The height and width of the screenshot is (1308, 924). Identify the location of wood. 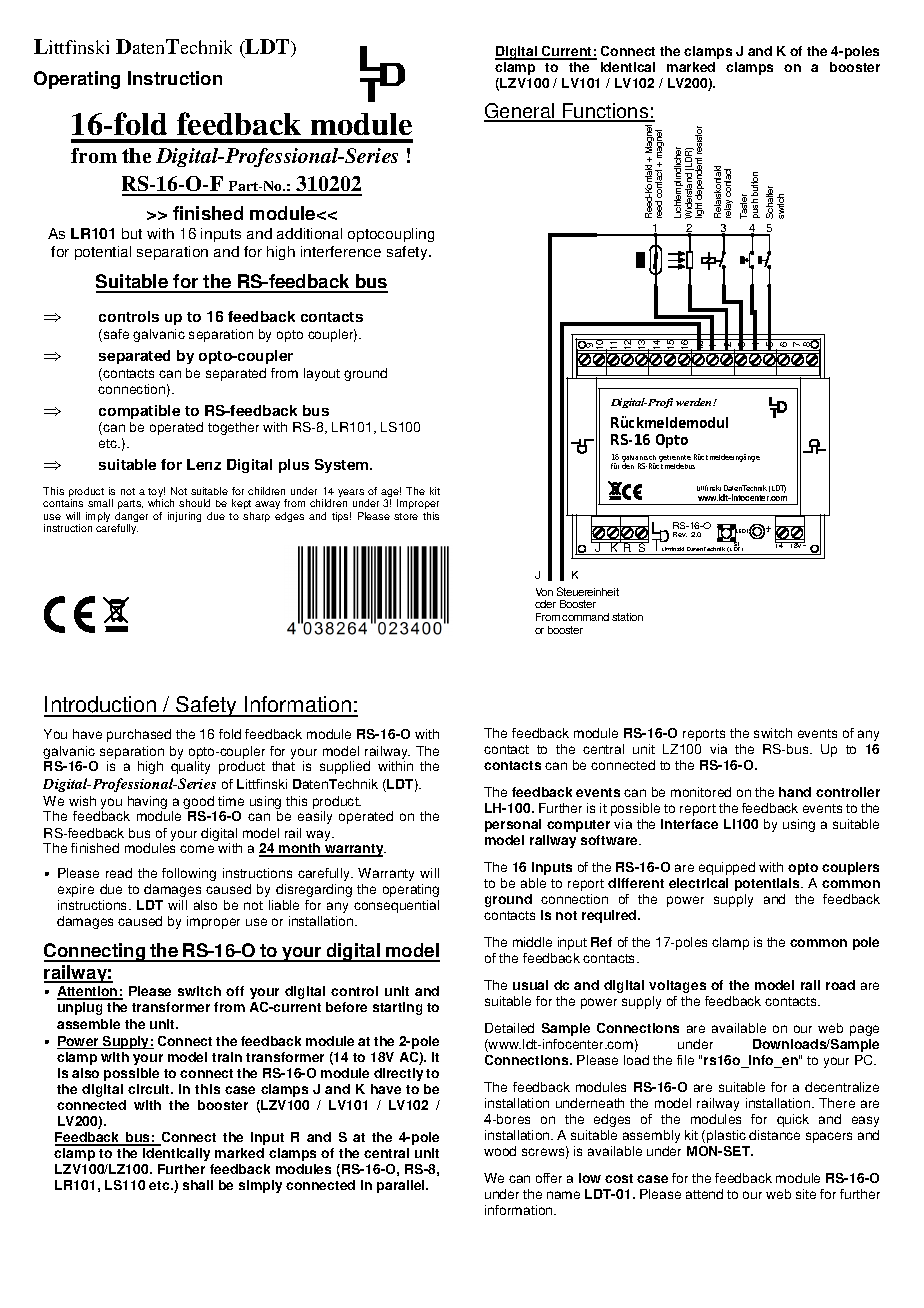
(500, 1151).
